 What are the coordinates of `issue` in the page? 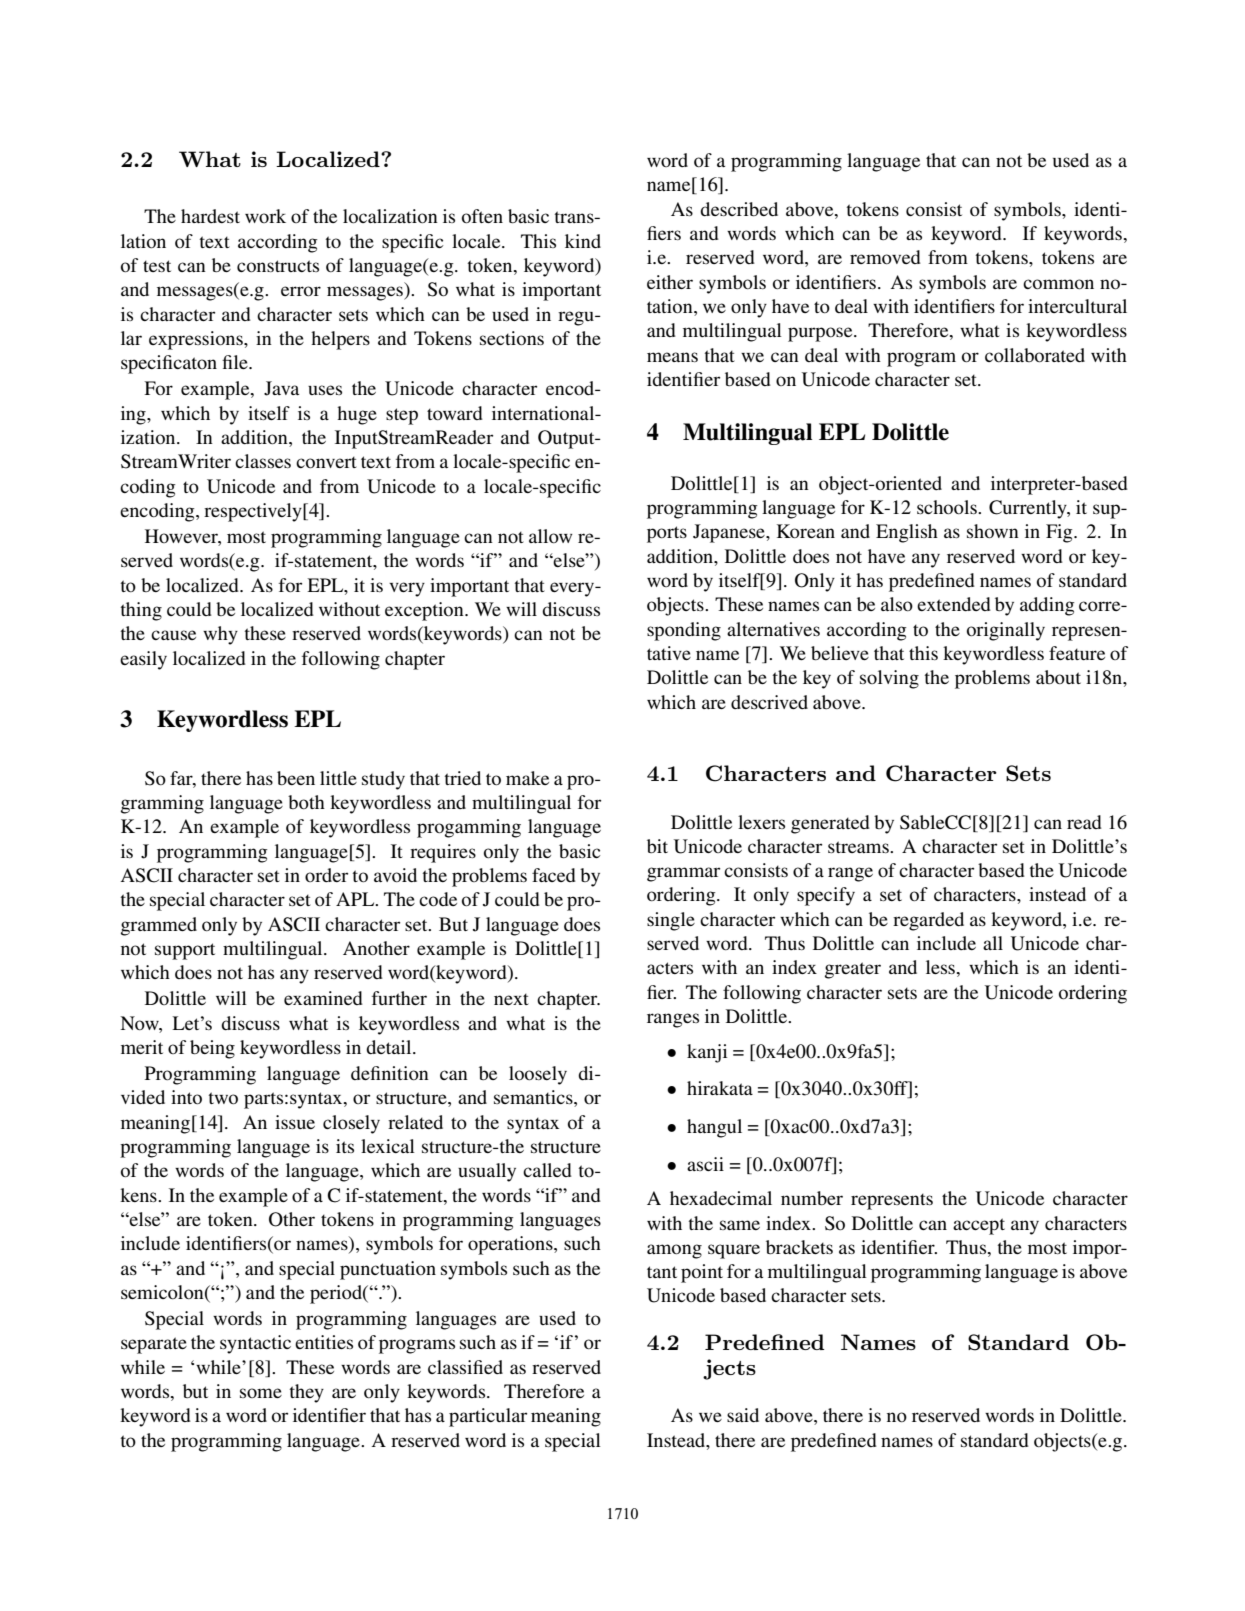 It's located at (295, 1122).
